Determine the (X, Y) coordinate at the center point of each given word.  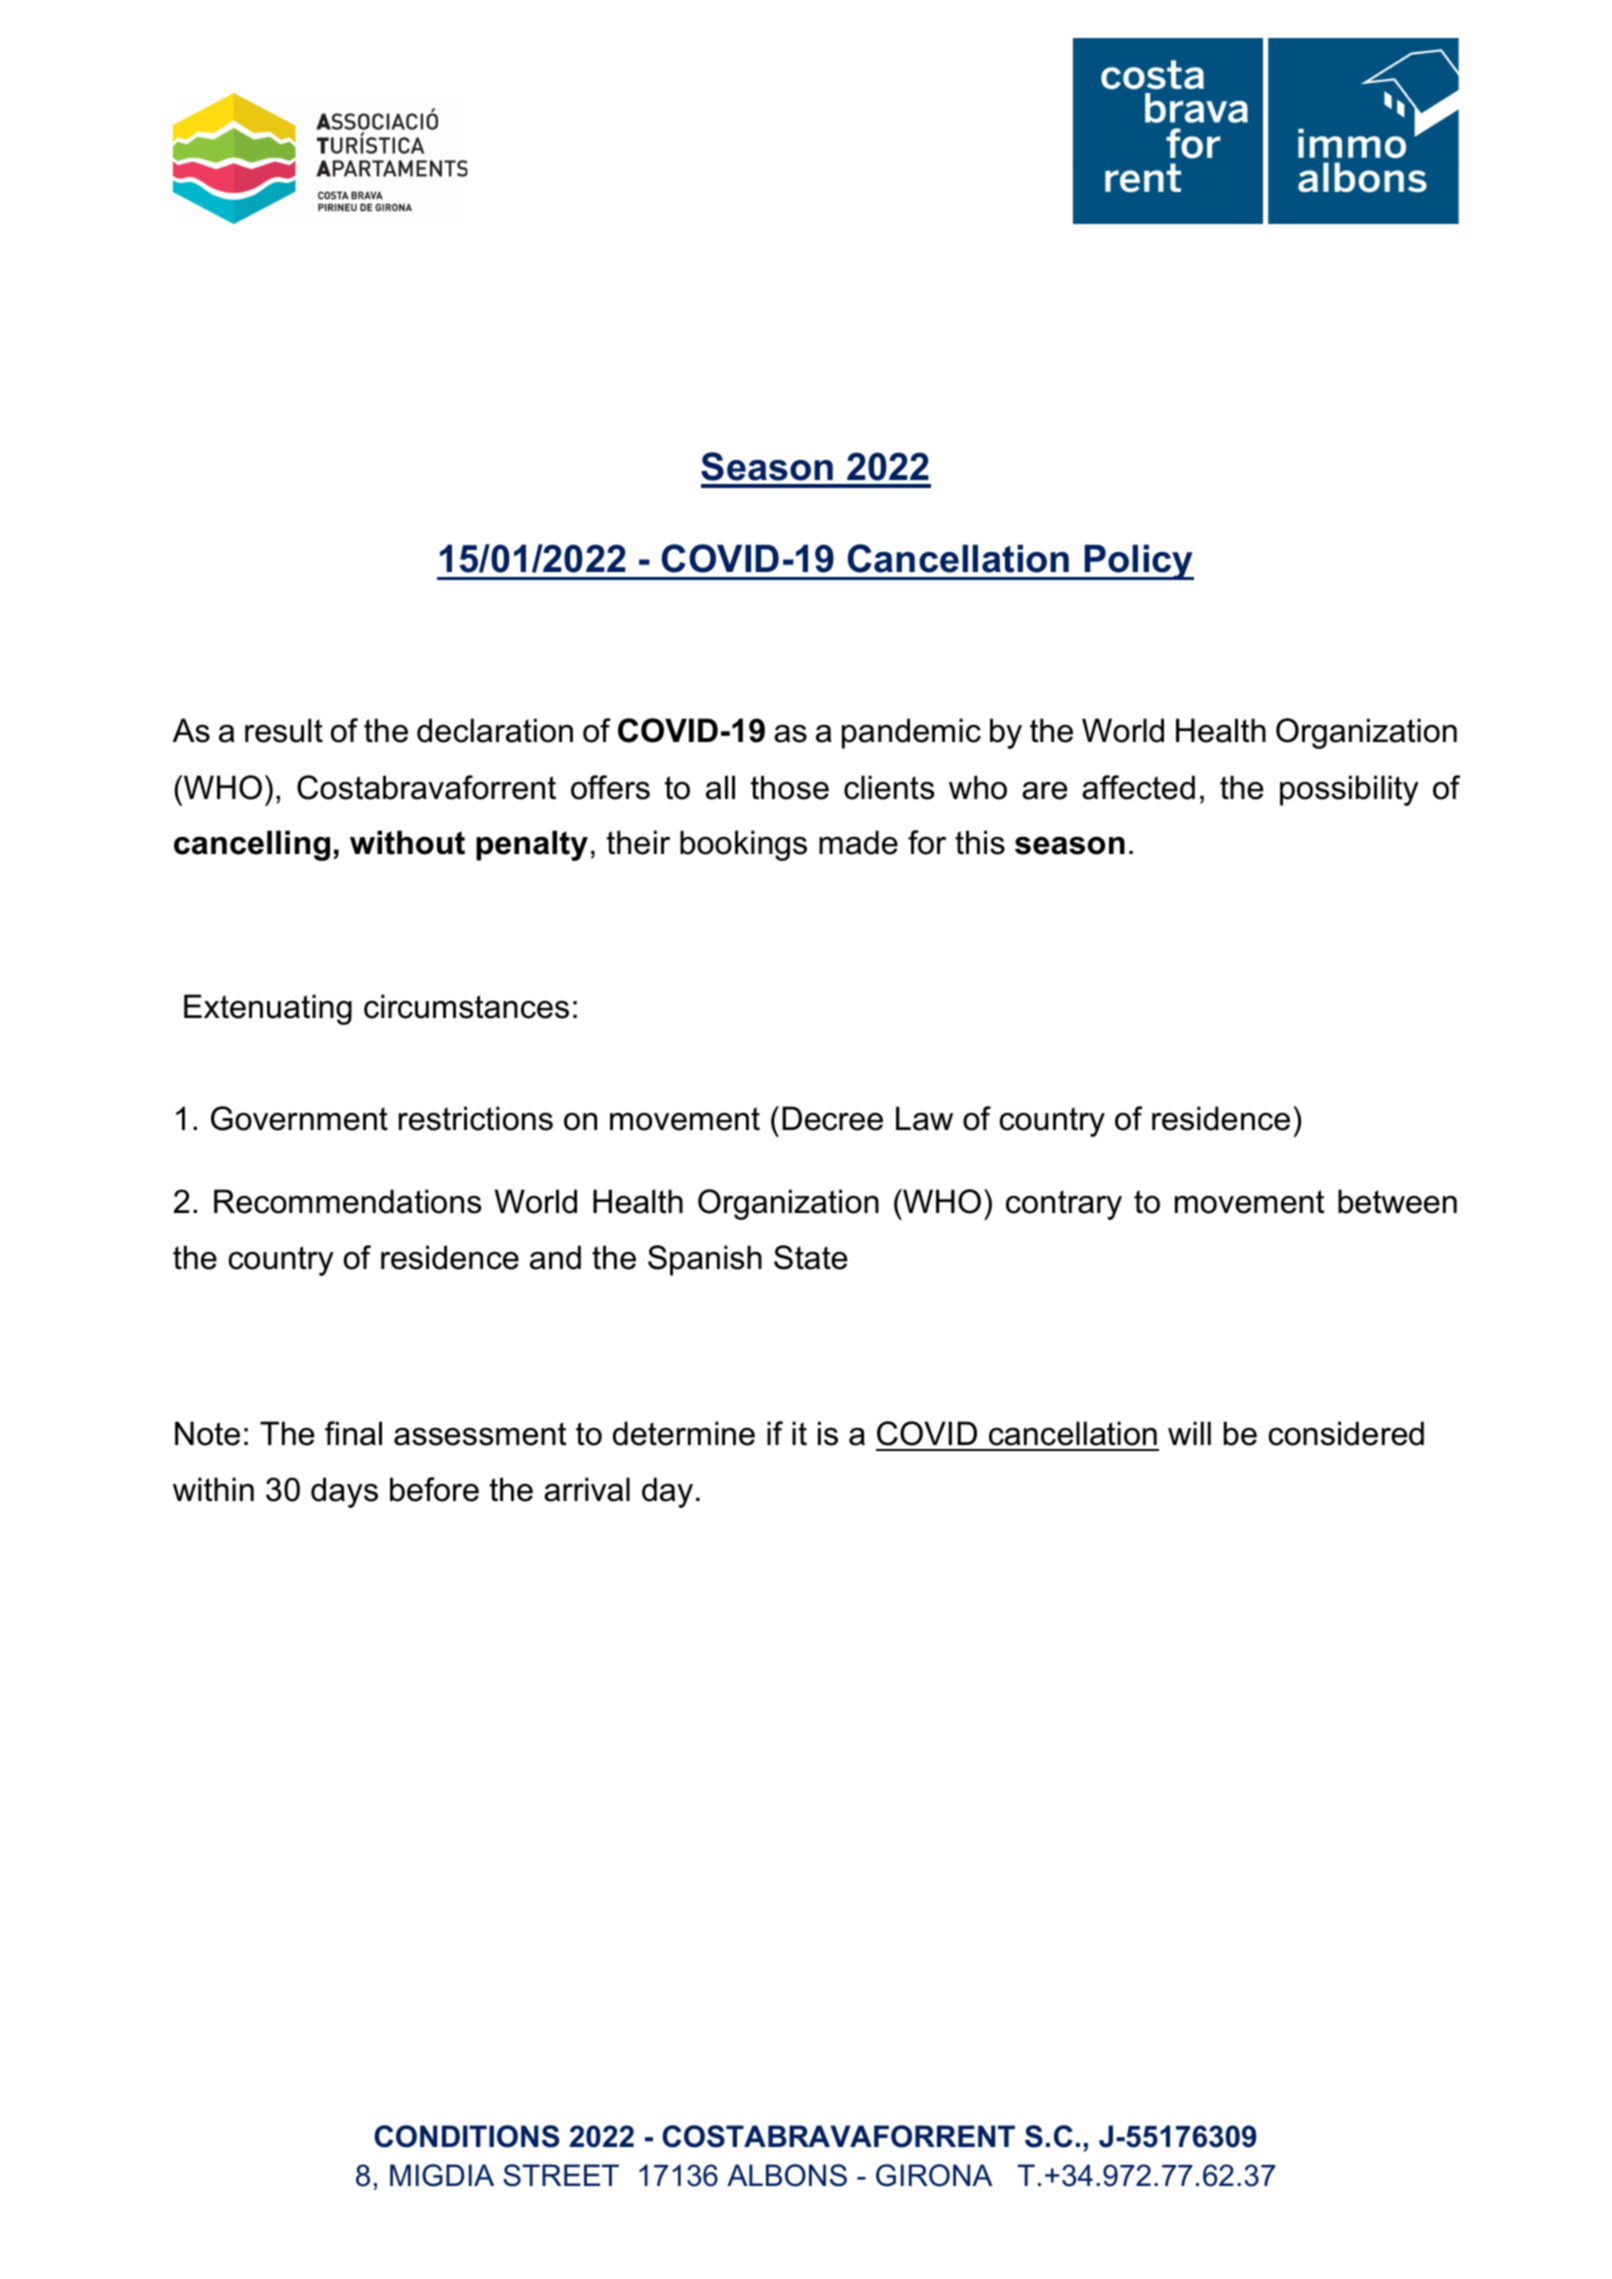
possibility (1349, 790)
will (1189, 1433)
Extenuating (268, 1009)
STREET (561, 2175)
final (353, 1433)
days (344, 1492)
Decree (832, 1118)
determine (684, 1433)
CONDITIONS (466, 2136)
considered (1346, 1433)
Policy (1138, 562)
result (284, 730)
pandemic (911, 733)
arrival (587, 1489)
